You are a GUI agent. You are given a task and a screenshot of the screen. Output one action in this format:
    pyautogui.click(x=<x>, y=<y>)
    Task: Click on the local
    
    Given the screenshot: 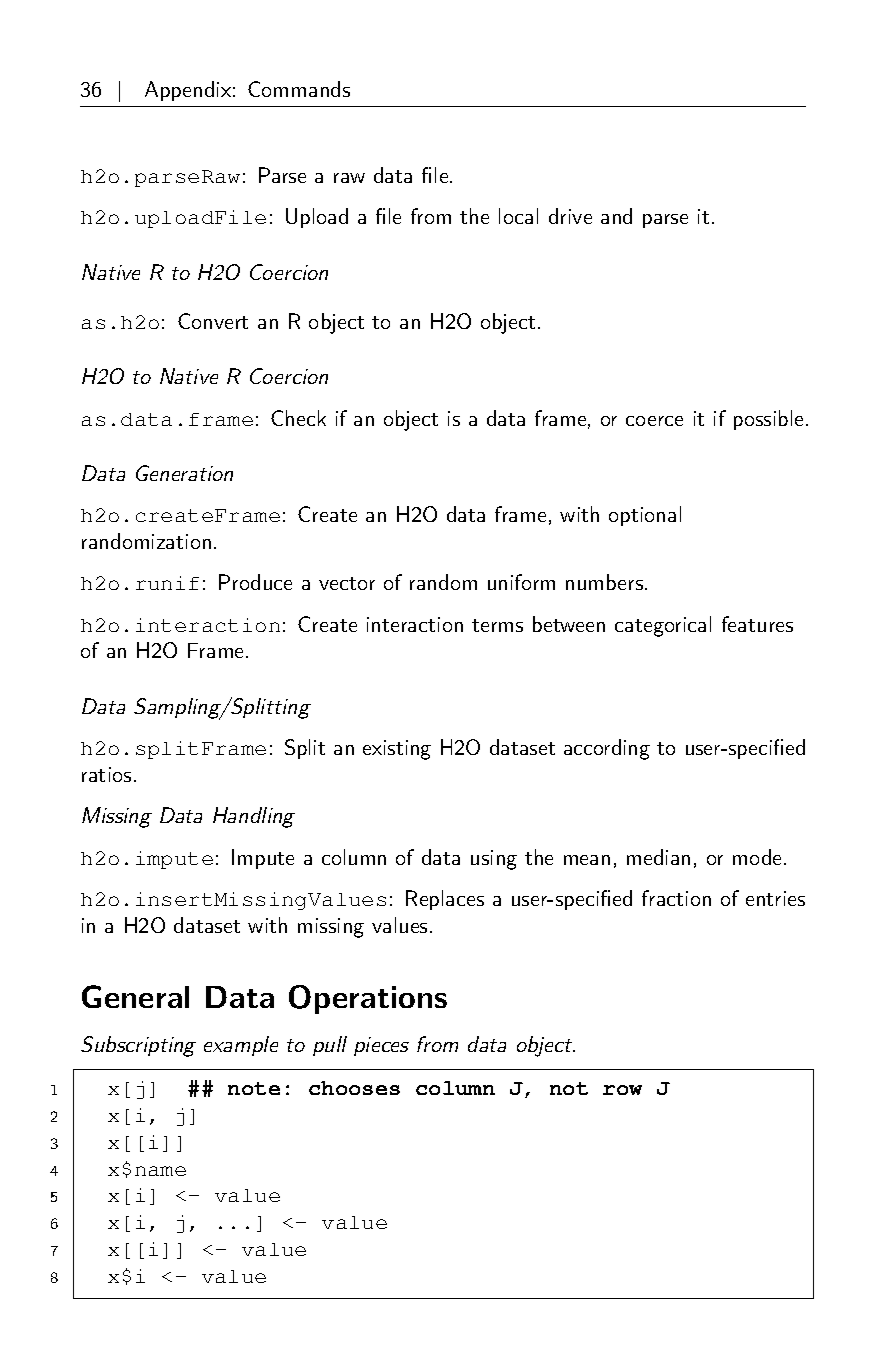 What is the action you would take?
    pyautogui.click(x=518, y=216)
